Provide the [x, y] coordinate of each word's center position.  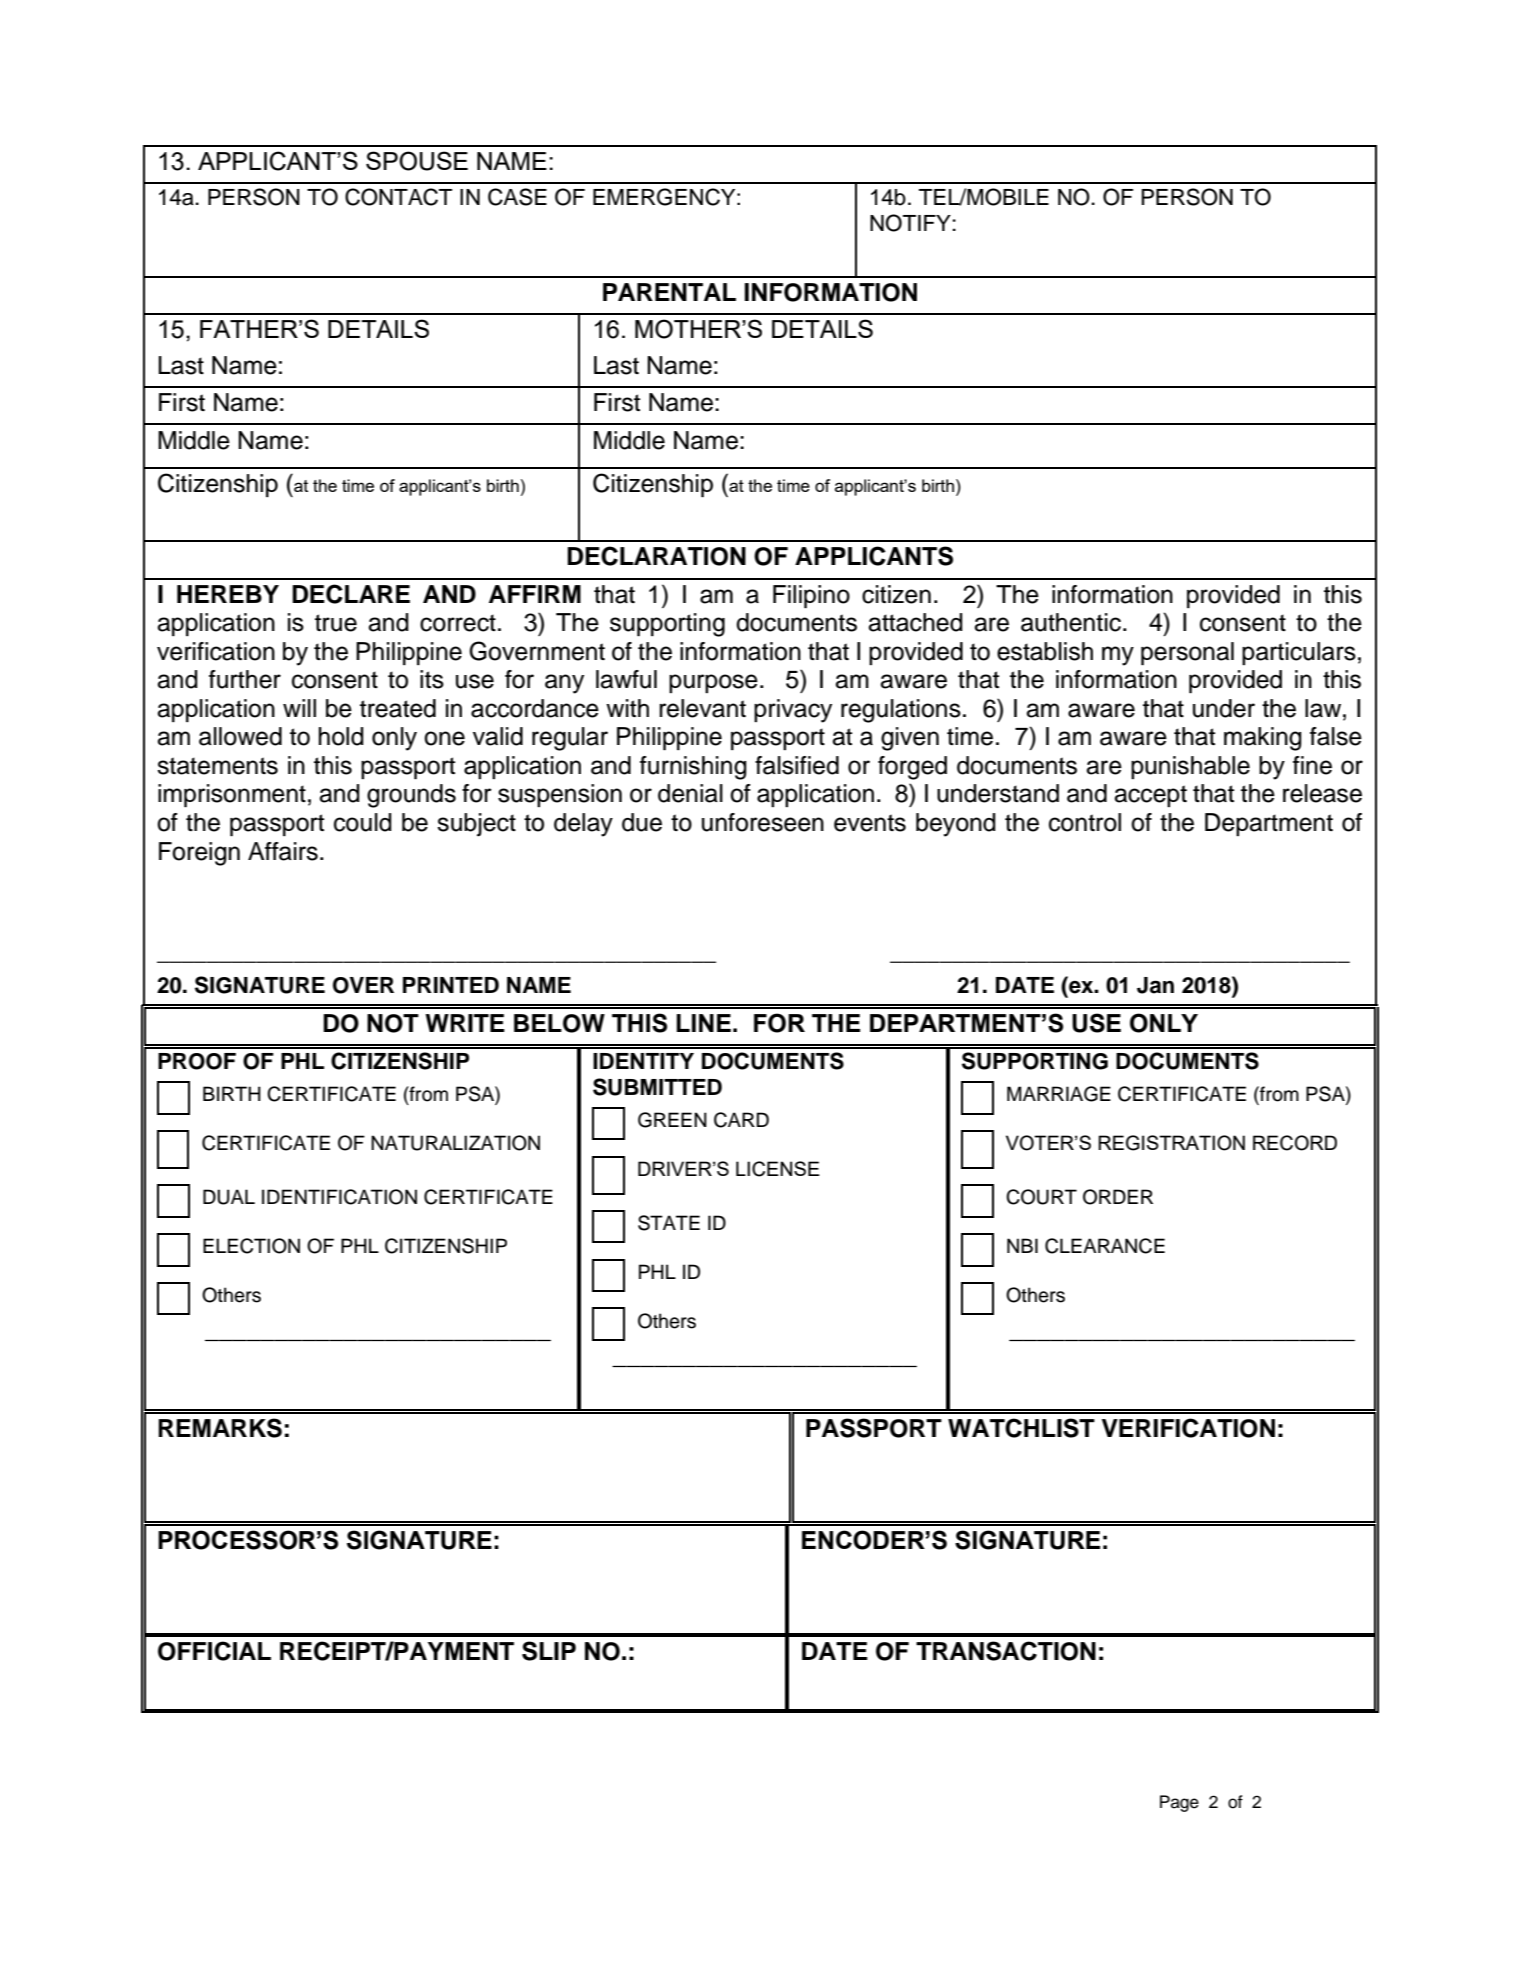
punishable [1190, 767]
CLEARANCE [1105, 1246]
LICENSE [778, 1169]
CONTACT [398, 197]
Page [1179, 1803]
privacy [793, 711]
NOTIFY [910, 223]
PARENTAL [669, 292]
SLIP [549, 1651]
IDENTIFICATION [339, 1197]
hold [341, 736]
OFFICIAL [214, 1651]
